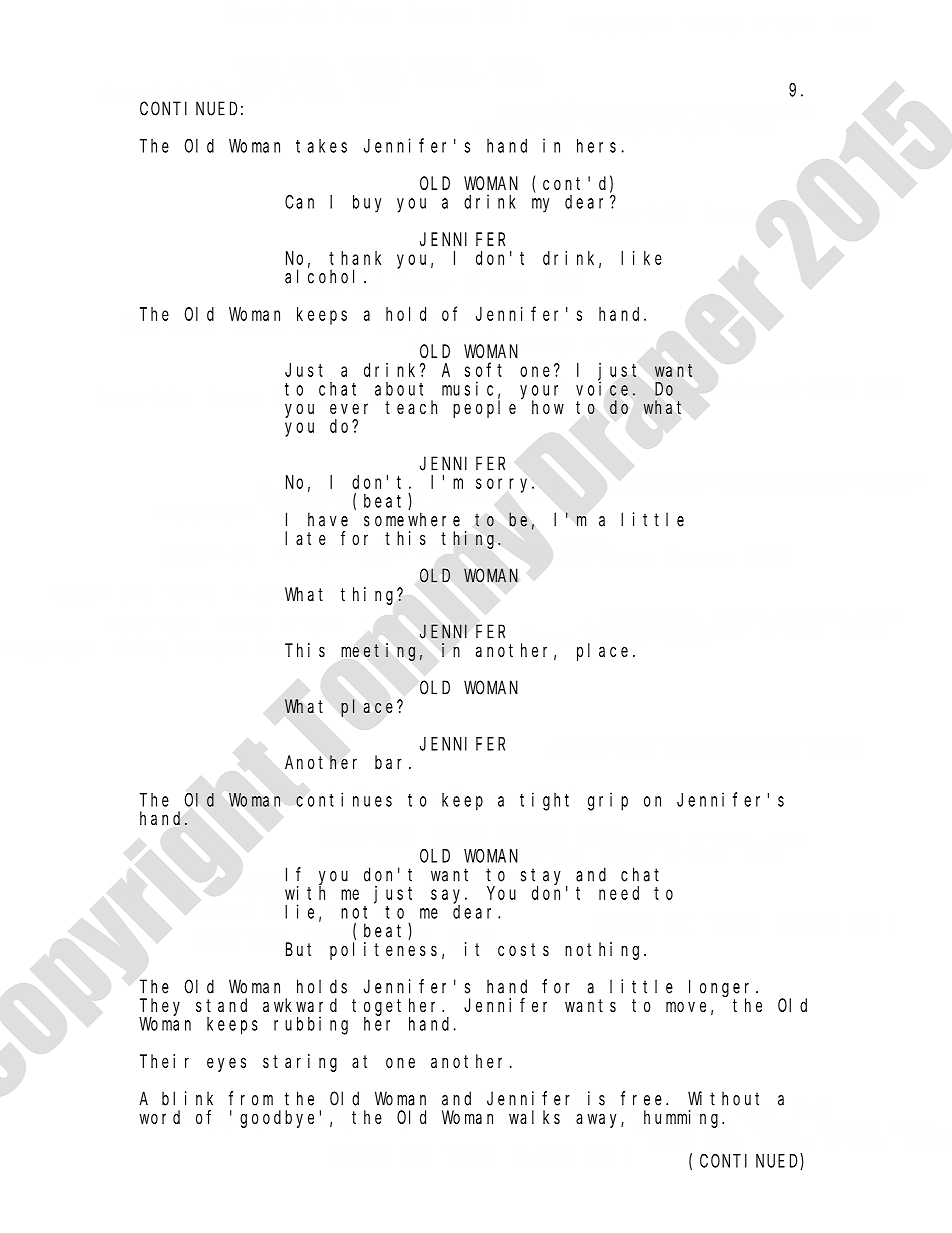 The image size is (952, 1233). What do you see at coordinates (596, 146) in the image?
I see `hers` at bounding box center [596, 146].
